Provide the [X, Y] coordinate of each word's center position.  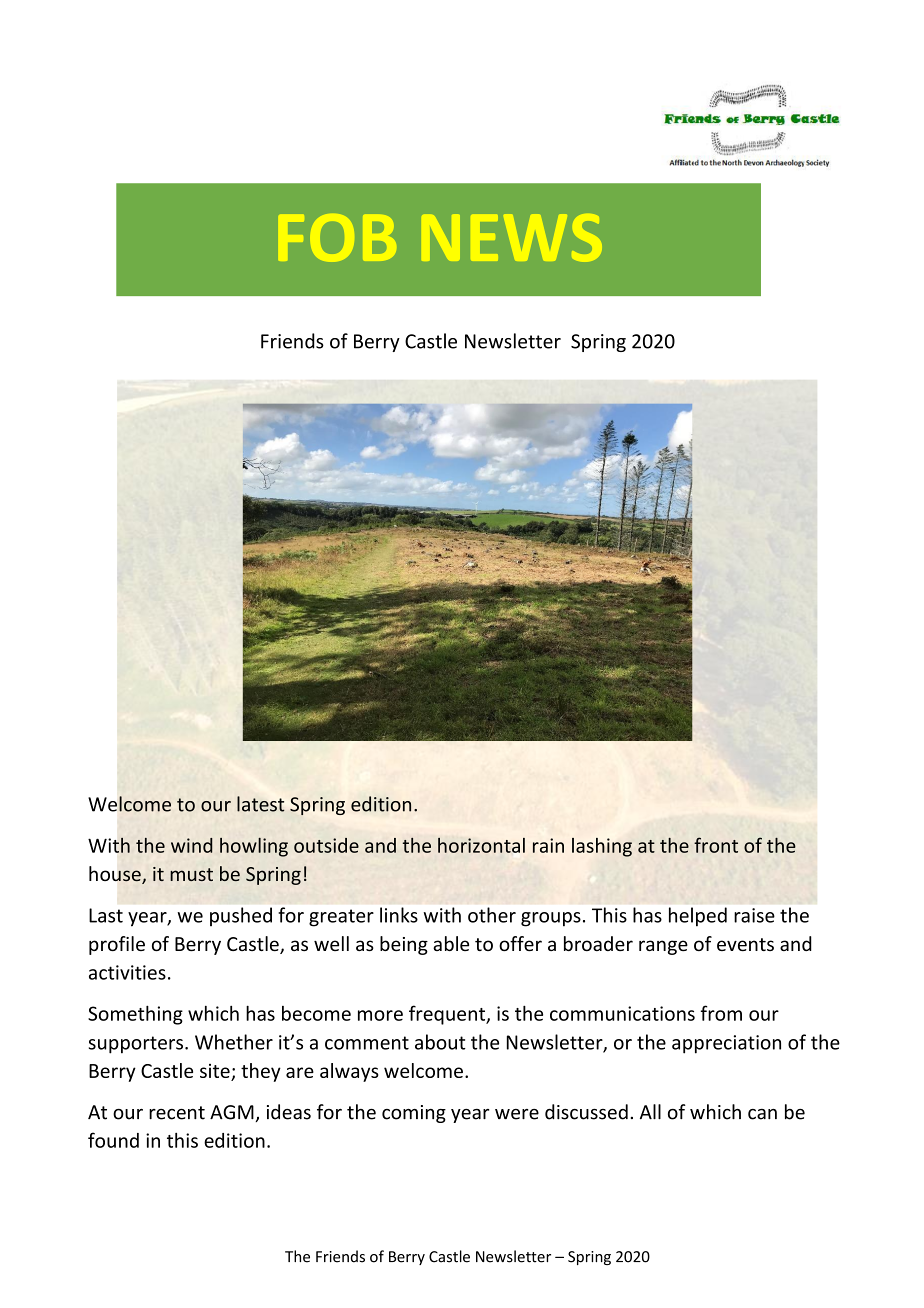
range [663, 947]
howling [254, 847]
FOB [337, 238]
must [191, 874]
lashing [602, 847]
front [716, 845]
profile [117, 945]
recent [177, 1113]
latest [260, 804]
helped [698, 916]
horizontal [481, 845]
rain [548, 845]
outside [326, 845]
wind [192, 845]
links [399, 915]
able [451, 943]
